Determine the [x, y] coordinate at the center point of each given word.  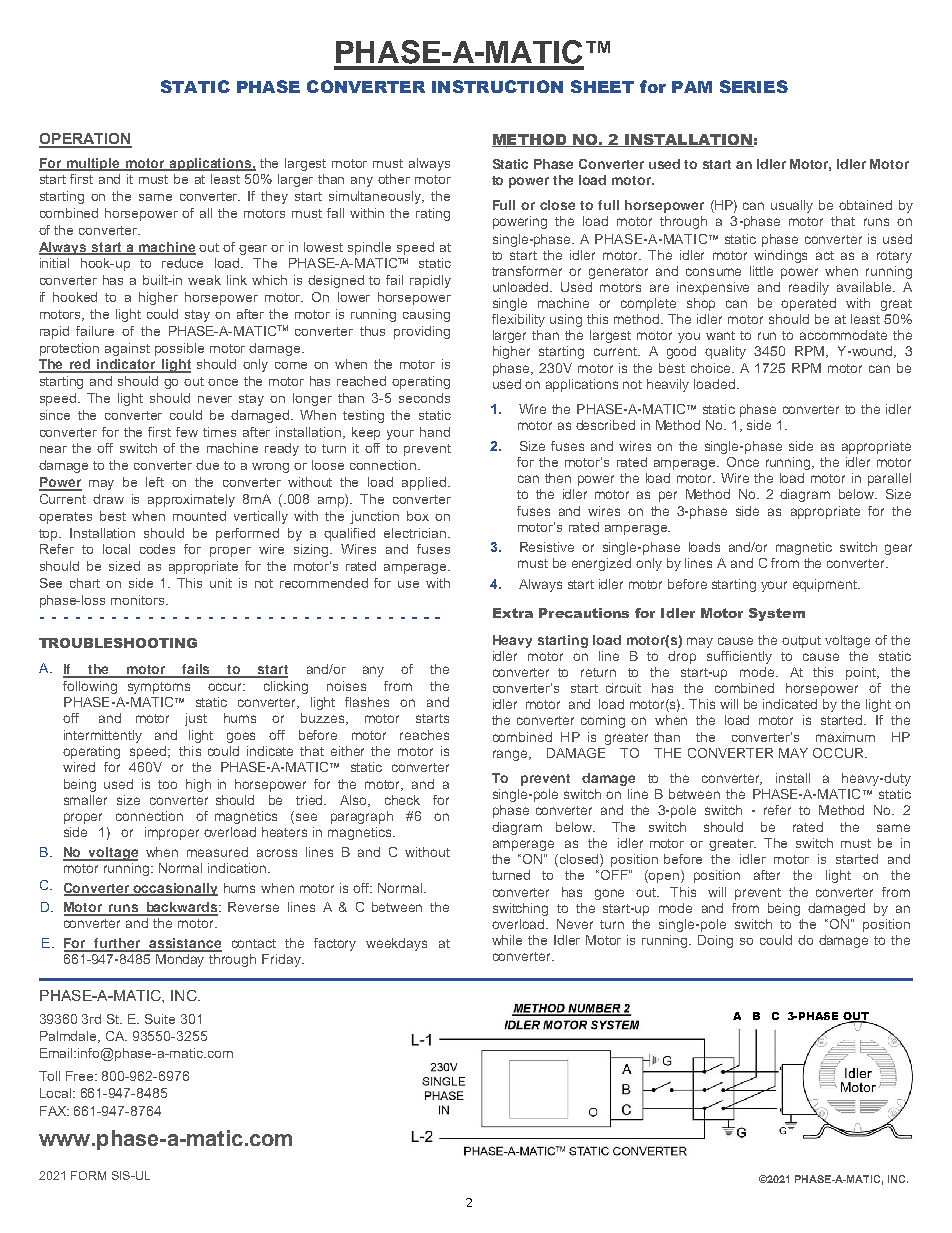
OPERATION [85, 140]
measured [217, 852]
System [777, 614]
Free [81, 1076]
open [664, 876]
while [507, 940]
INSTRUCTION [497, 86]
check [402, 800]
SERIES [754, 86]
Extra [513, 613]
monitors [139, 600]
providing [422, 332]
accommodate [843, 335]
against [127, 349]
